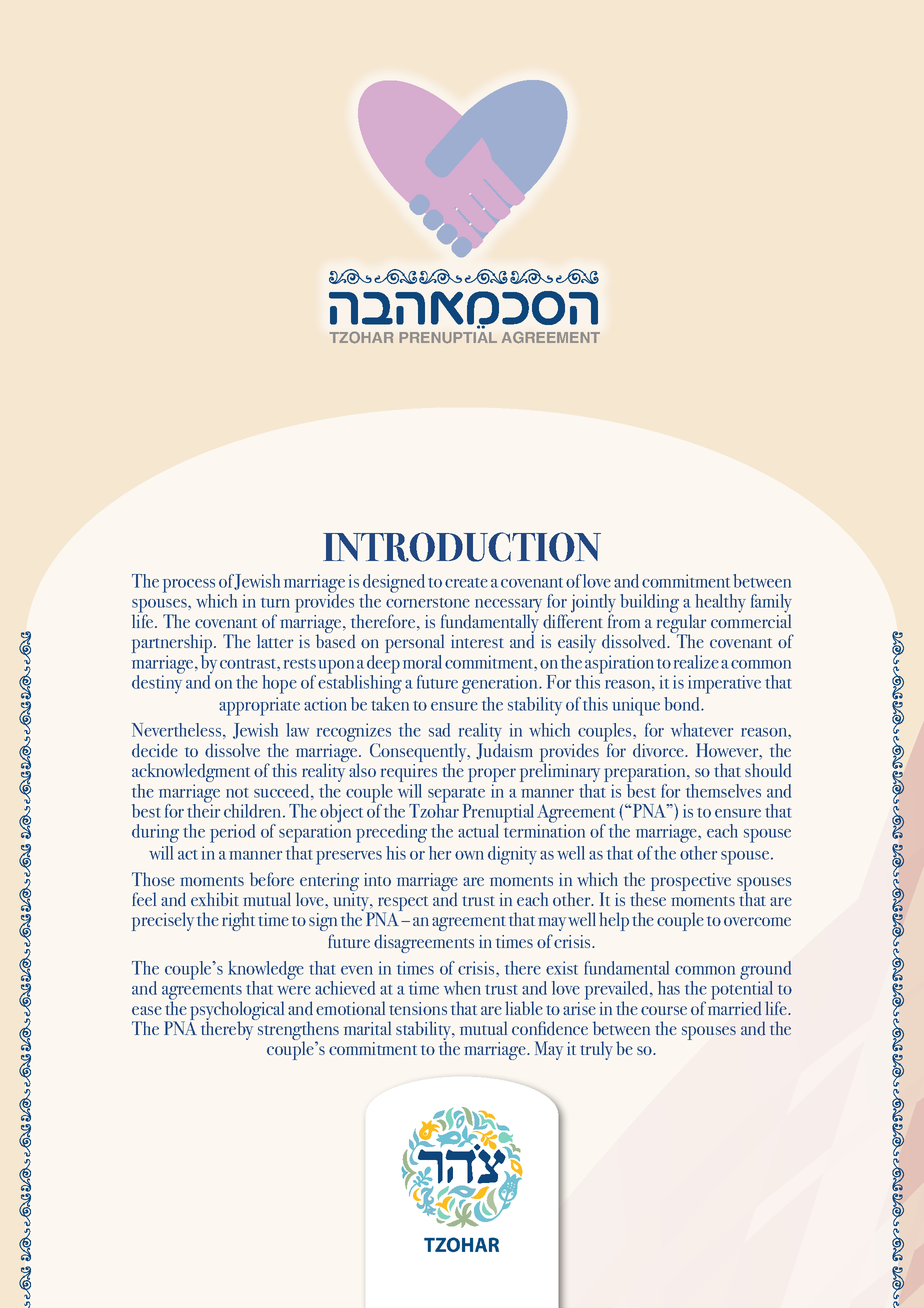 This screenshot has width=924, height=1308. Describe the element at coordinates (664, 1010) in the screenshot. I see `course` at that location.
